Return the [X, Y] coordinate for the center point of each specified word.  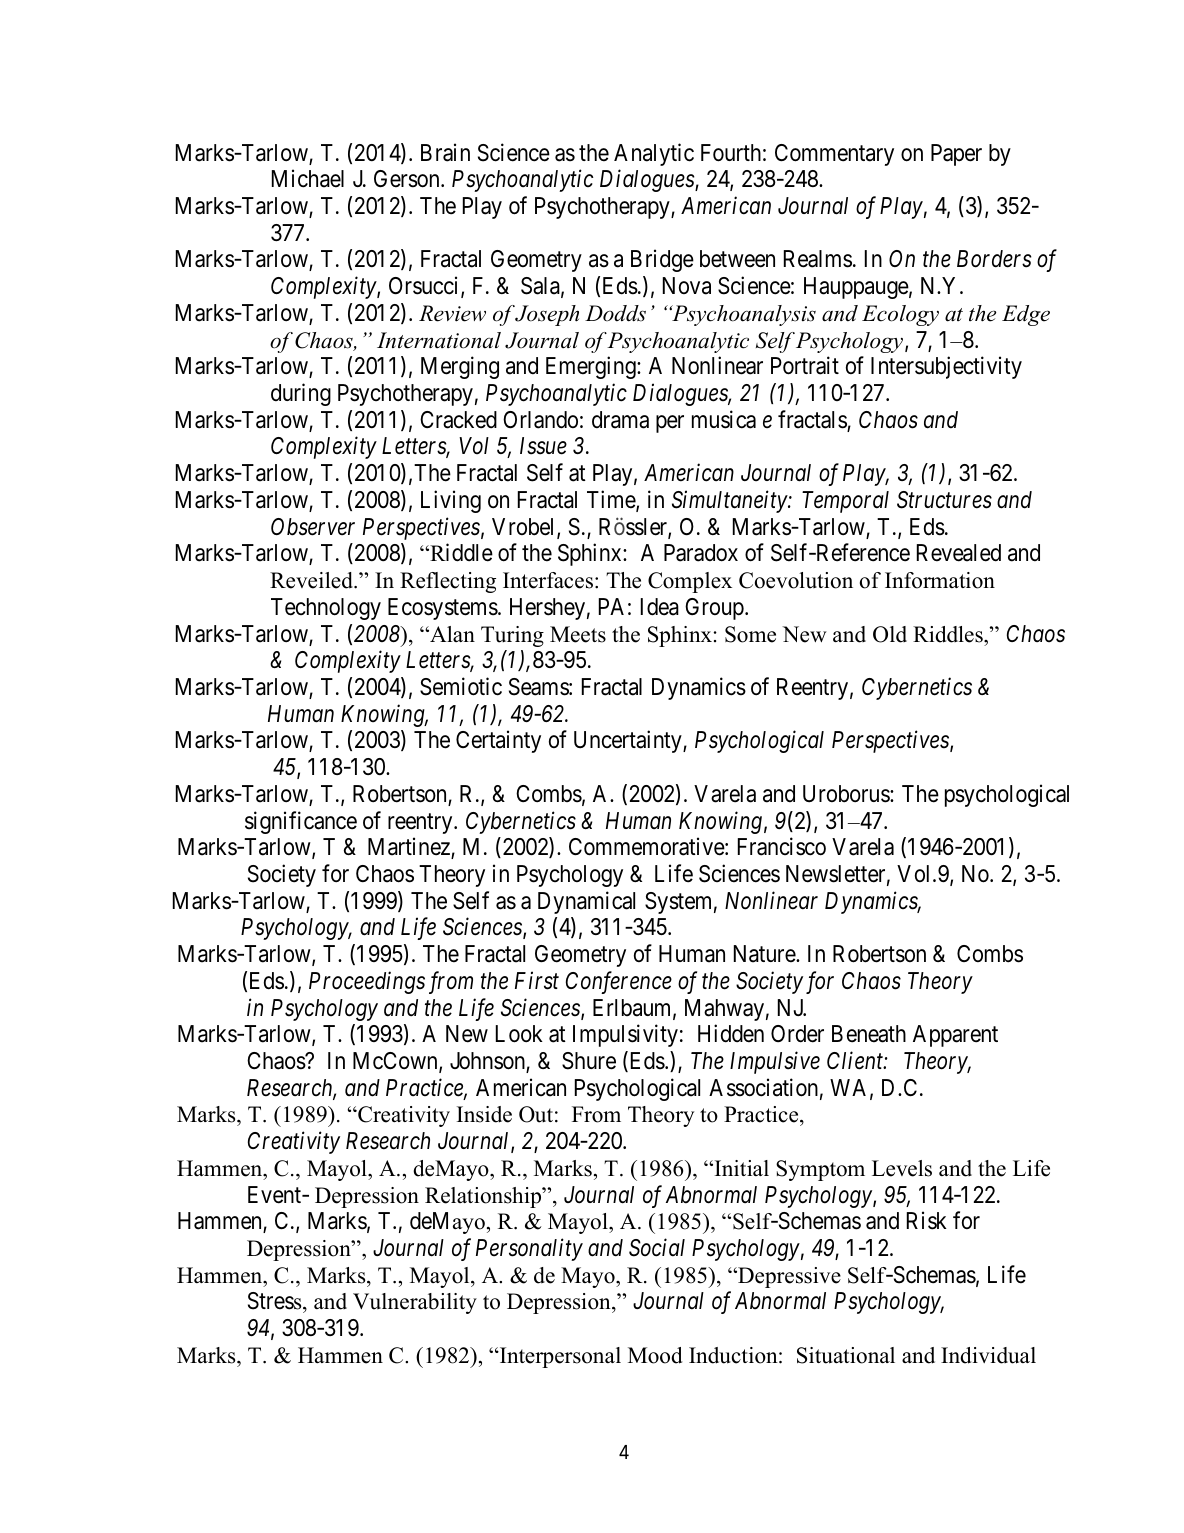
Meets [578, 634]
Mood [655, 1355]
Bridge [662, 261]
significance [301, 822]
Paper [956, 155]
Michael [308, 178]
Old [890, 634]
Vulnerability [415, 1303]
